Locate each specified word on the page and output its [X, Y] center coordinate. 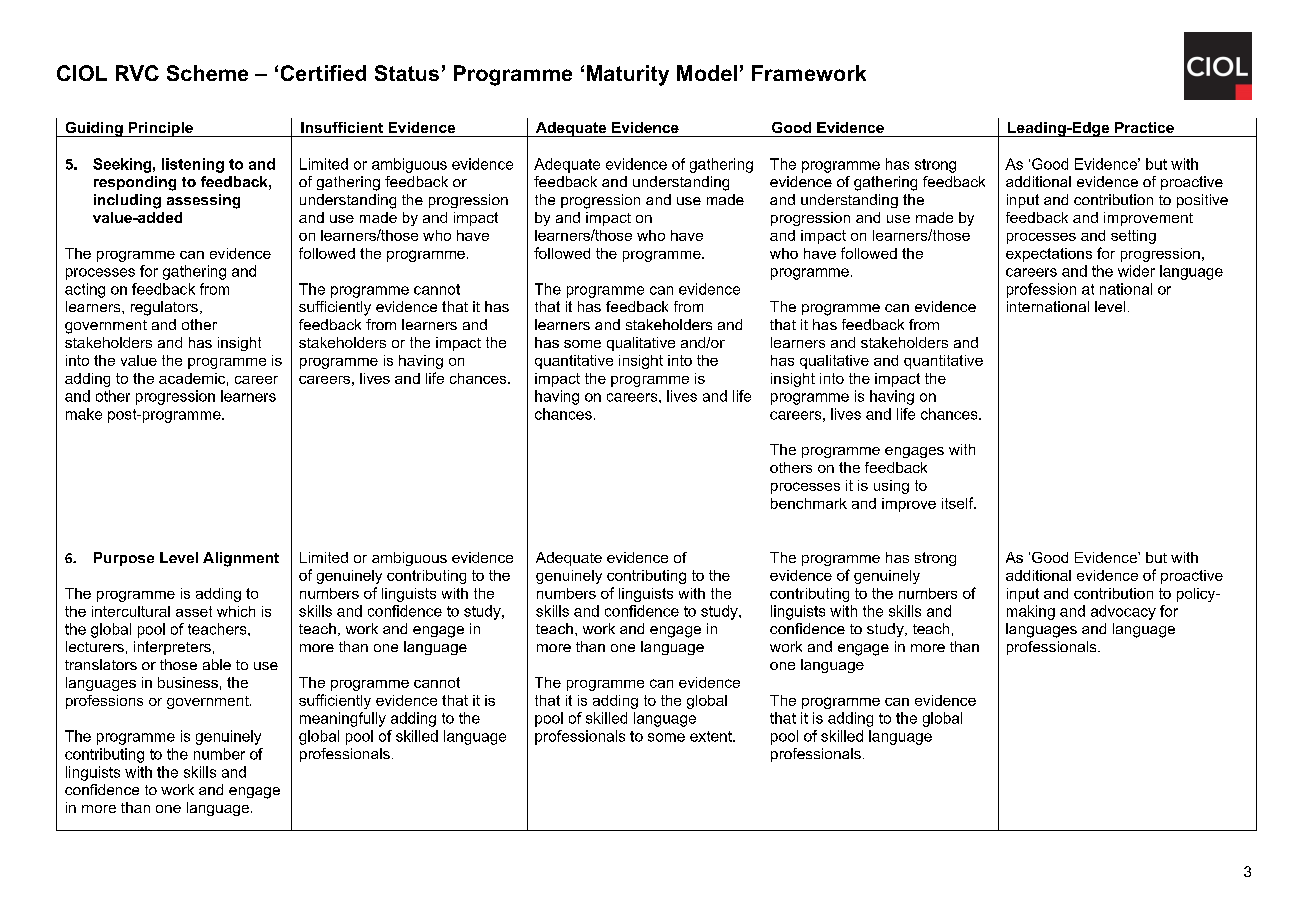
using [891, 487]
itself [959, 503]
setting [1133, 237]
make [84, 414]
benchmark [809, 503]
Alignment [241, 559]
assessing [203, 201]
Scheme [207, 73]
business [188, 682]
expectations [1049, 255]
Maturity [628, 75]
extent [712, 736]
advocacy [1123, 612]
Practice [1144, 127]
